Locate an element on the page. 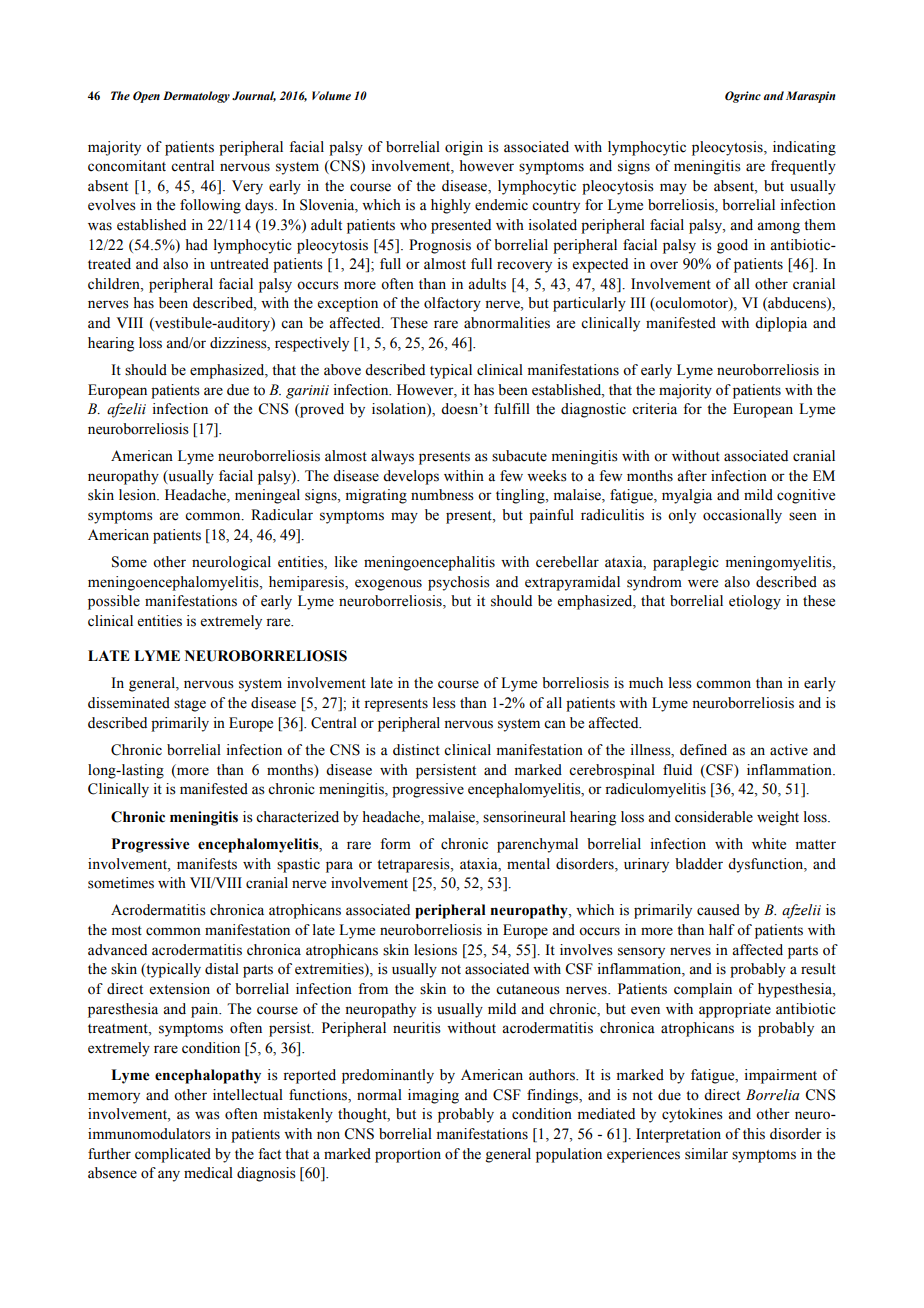  complicated is located at coordinates (173, 1155).
